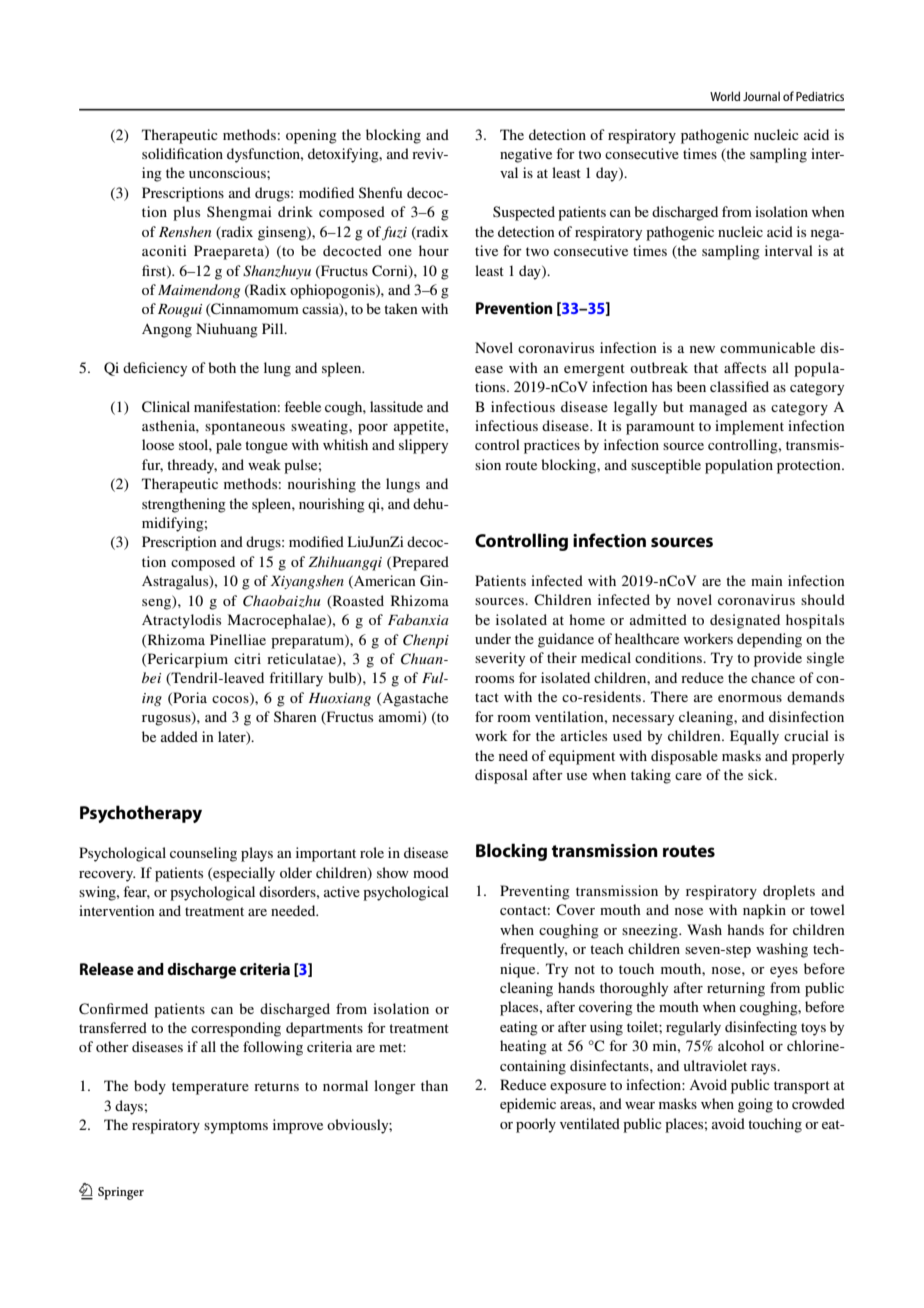  I want to click on classified, so click(739, 386).
